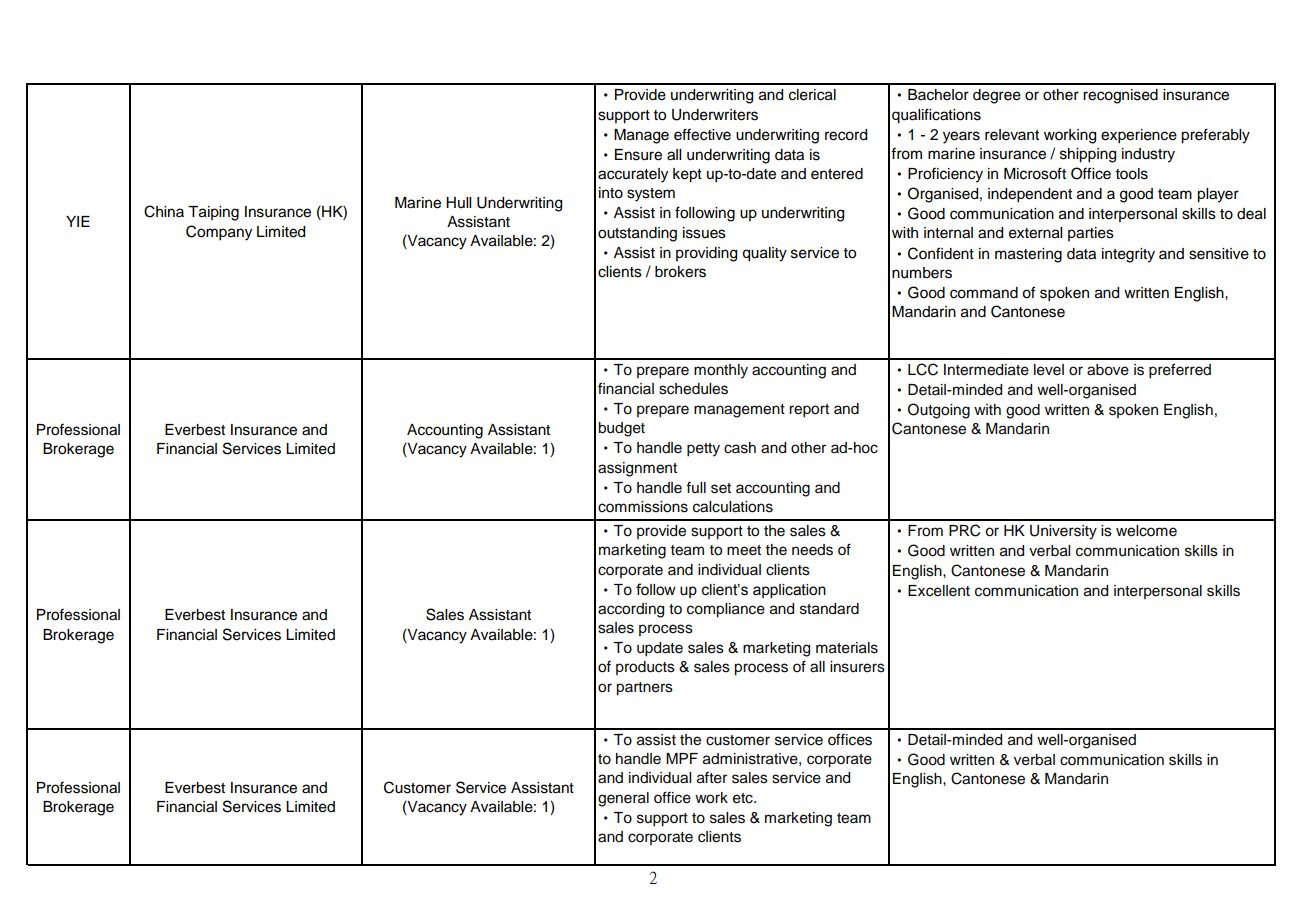 Image resolution: width=1308 pixels, height=924 pixels. Describe the element at coordinates (715, 115) in the screenshot. I see `Underwriters` at that location.
